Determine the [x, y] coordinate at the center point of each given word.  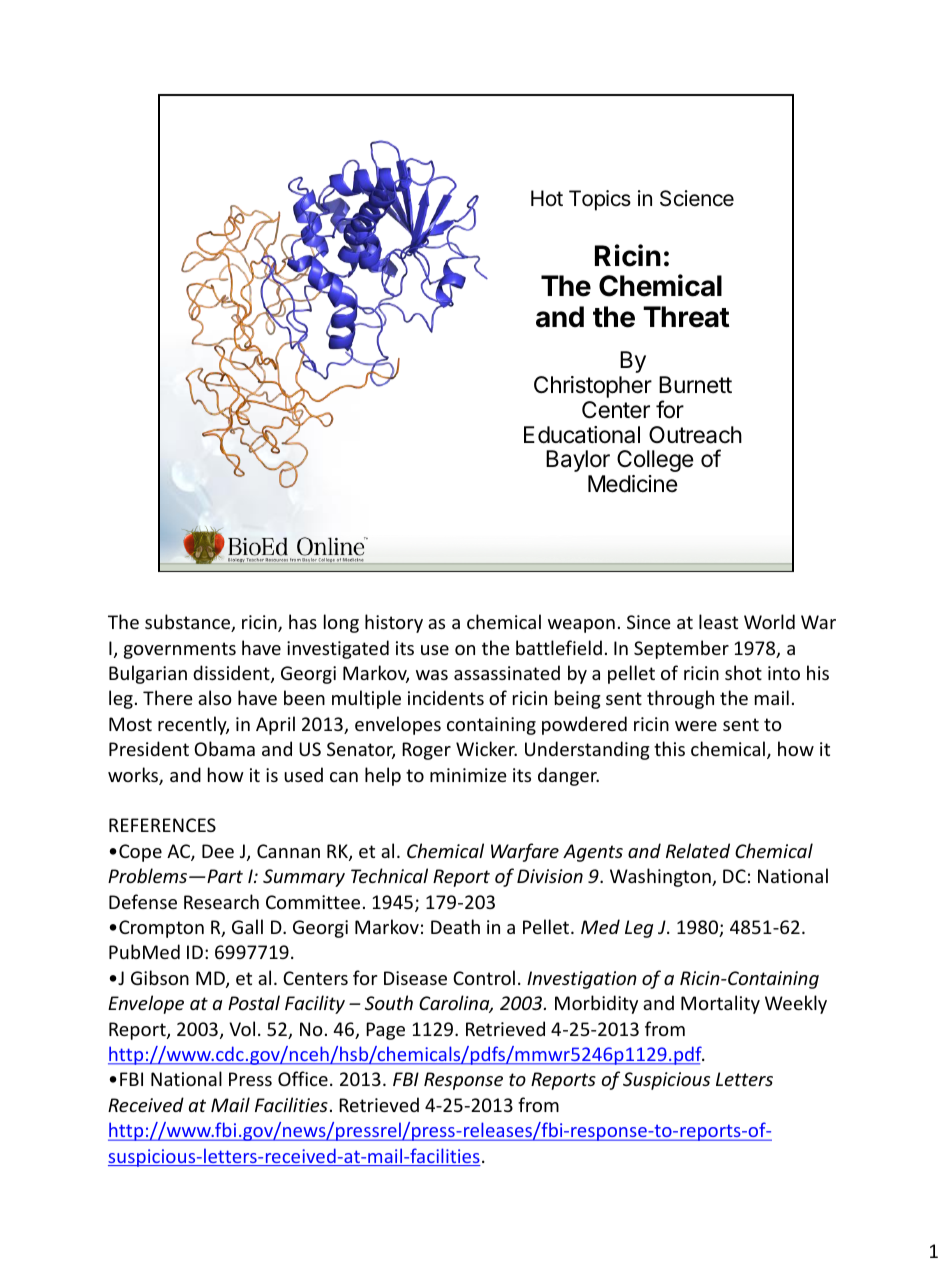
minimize [468, 775]
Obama [224, 748]
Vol [242, 1028]
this [669, 748]
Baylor [578, 461]
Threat [686, 317]
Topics [600, 200]
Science [697, 198]
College [655, 461]
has [303, 621]
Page [385, 1031]
